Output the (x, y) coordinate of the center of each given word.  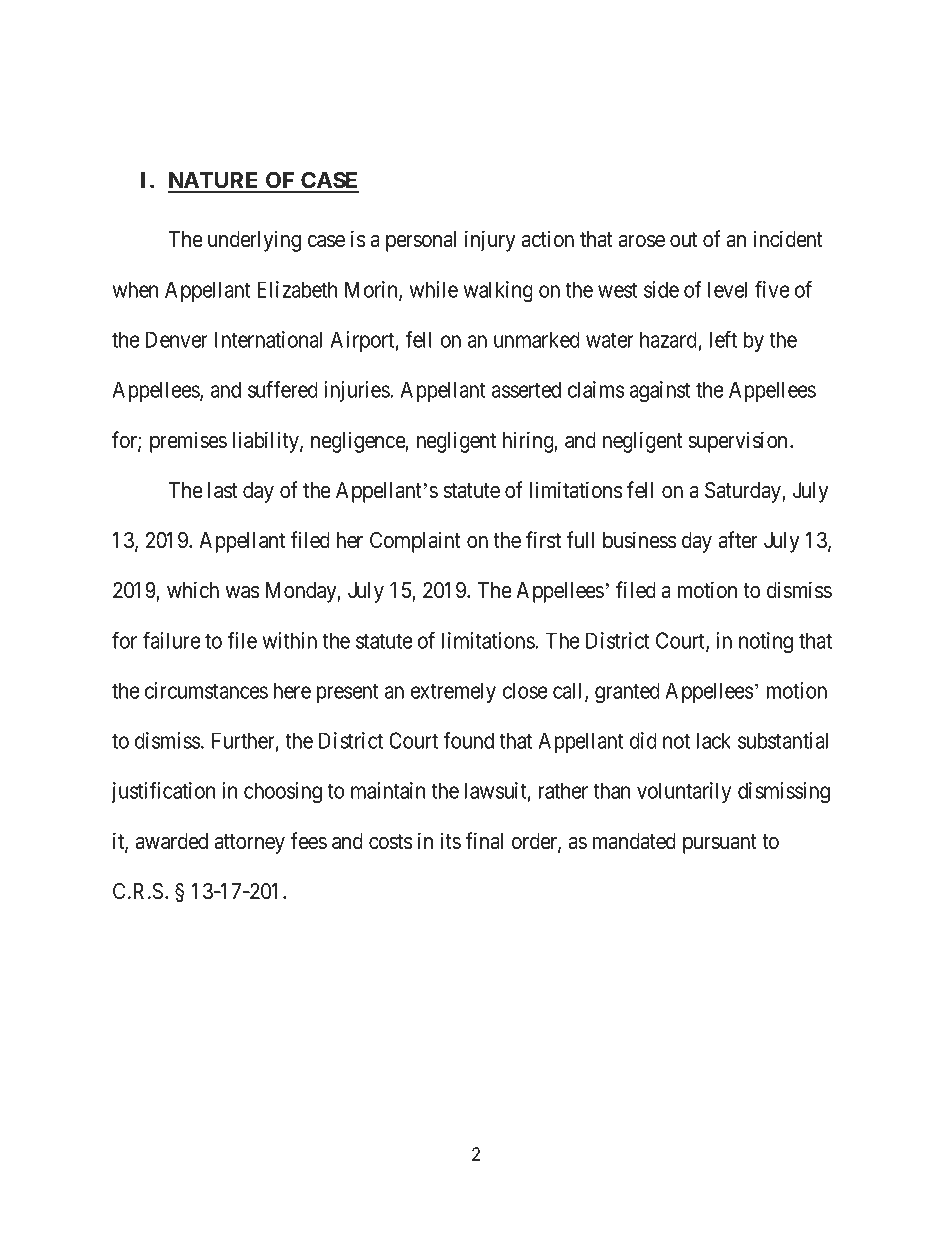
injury (490, 241)
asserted (526, 389)
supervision (737, 442)
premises (188, 442)
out (683, 240)
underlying (254, 241)
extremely (453, 692)
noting (766, 643)
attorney (250, 844)
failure (172, 640)
